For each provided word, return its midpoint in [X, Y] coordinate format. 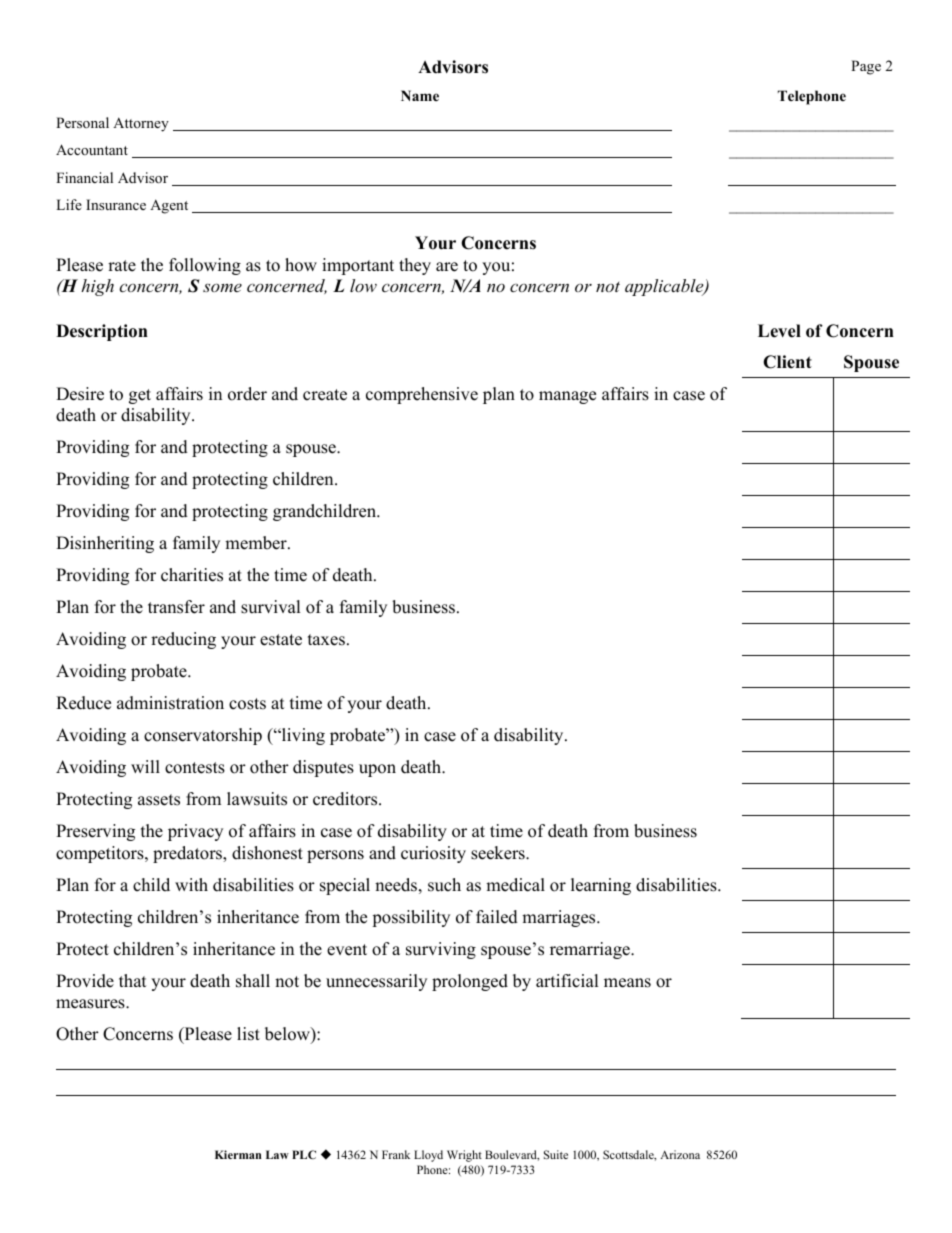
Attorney [141, 124]
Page [866, 67]
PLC [304, 1154]
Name [420, 95]
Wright [464, 1156]
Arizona [680, 1154]
